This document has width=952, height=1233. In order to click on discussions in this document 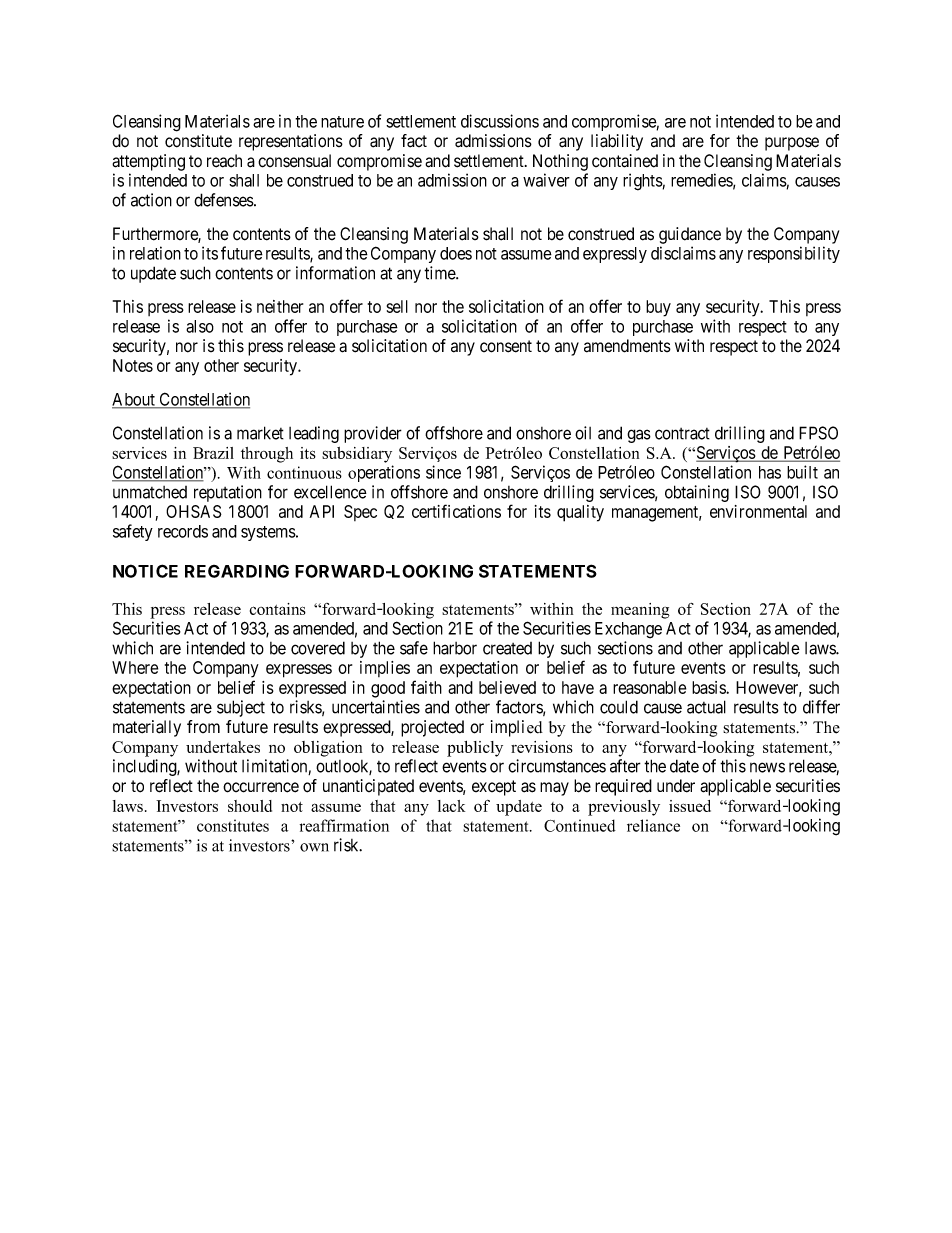, I will do `click(500, 121)`.
